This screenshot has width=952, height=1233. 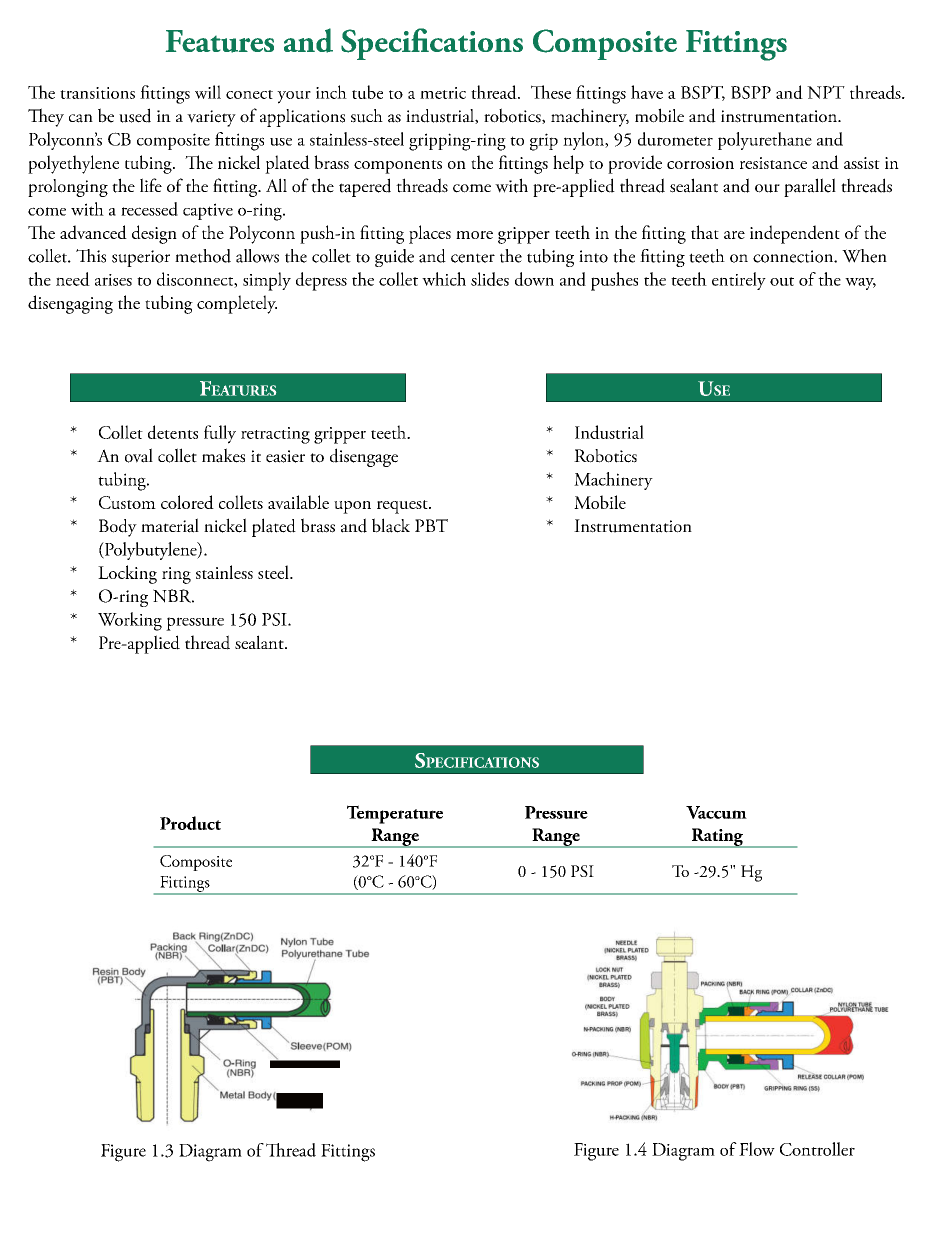 What do you see at coordinates (208, 92) in the screenshot?
I see `will` at bounding box center [208, 92].
